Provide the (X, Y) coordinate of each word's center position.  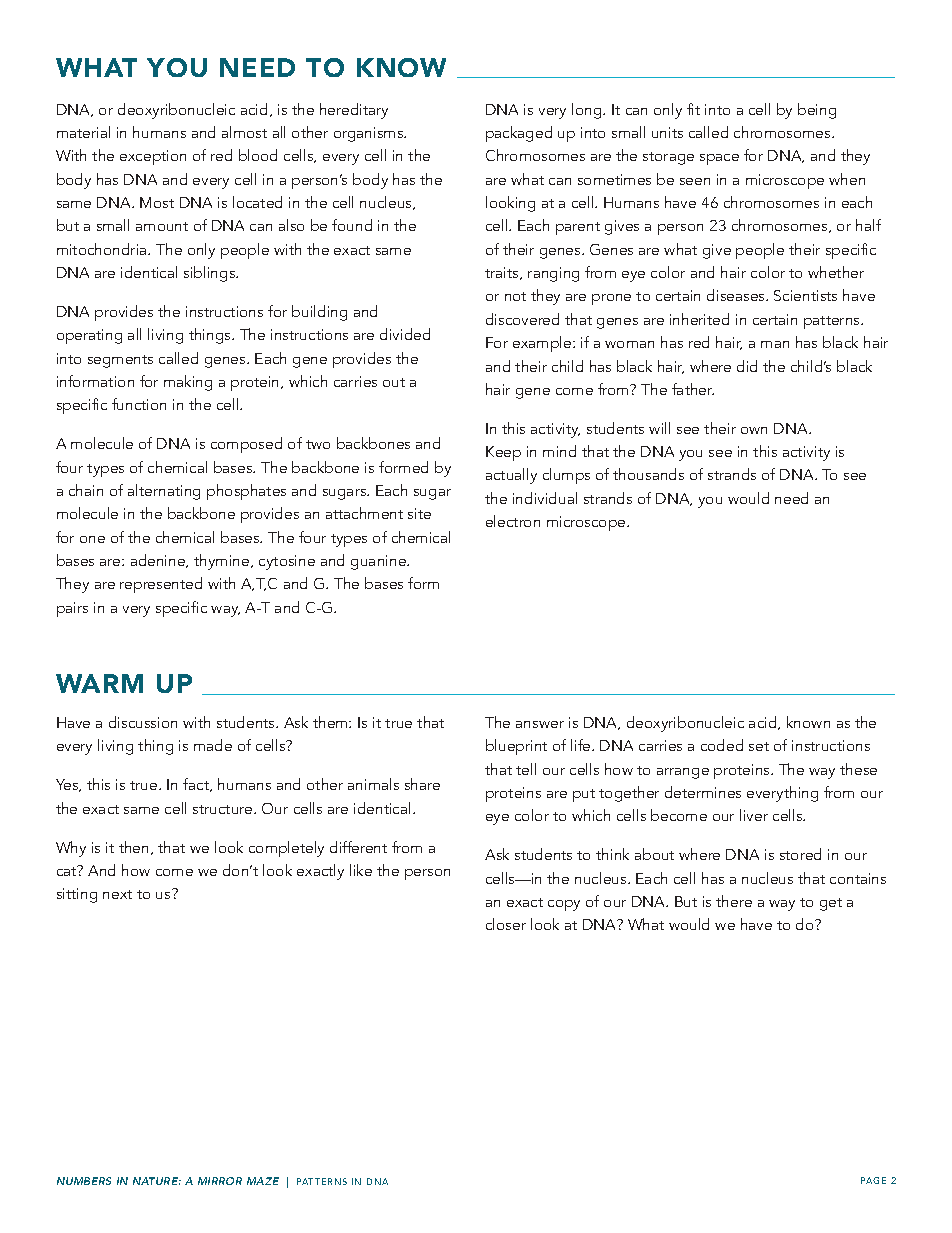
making (188, 383)
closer (506, 924)
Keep (503, 453)
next (117, 894)
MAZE (263, 1181)
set (759, 746)
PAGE (873, 1180)
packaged (519, 134)
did (747, 366)
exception (153, 157)
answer (540, 724)
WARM (99, 683)
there (734, 901)
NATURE (157, 1181)
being (817, 111)
